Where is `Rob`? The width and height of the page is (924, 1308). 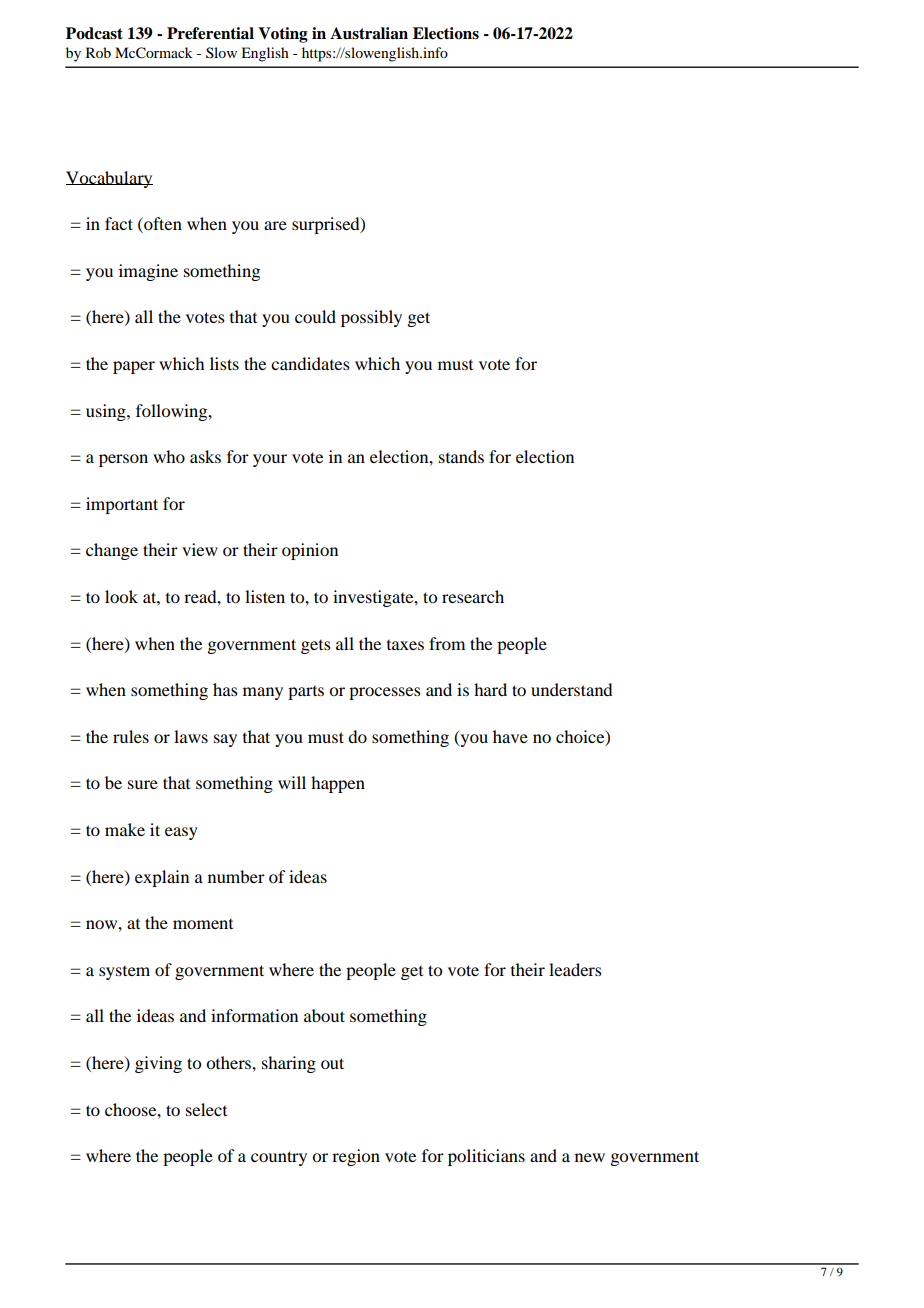 Rob is located at coordinates (98, 52).
